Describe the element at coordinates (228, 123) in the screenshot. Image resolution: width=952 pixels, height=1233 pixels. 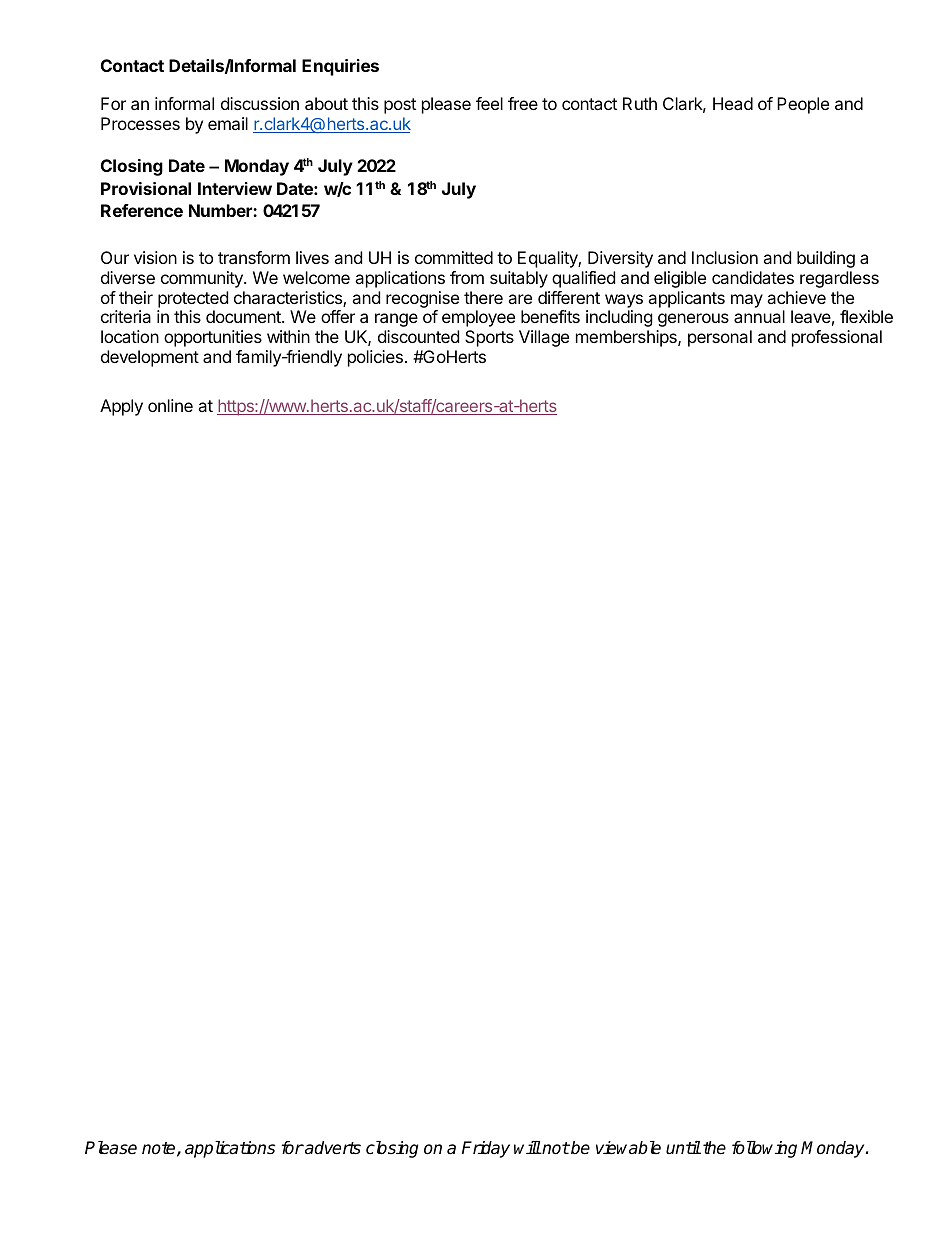
I see `email` at that location.
